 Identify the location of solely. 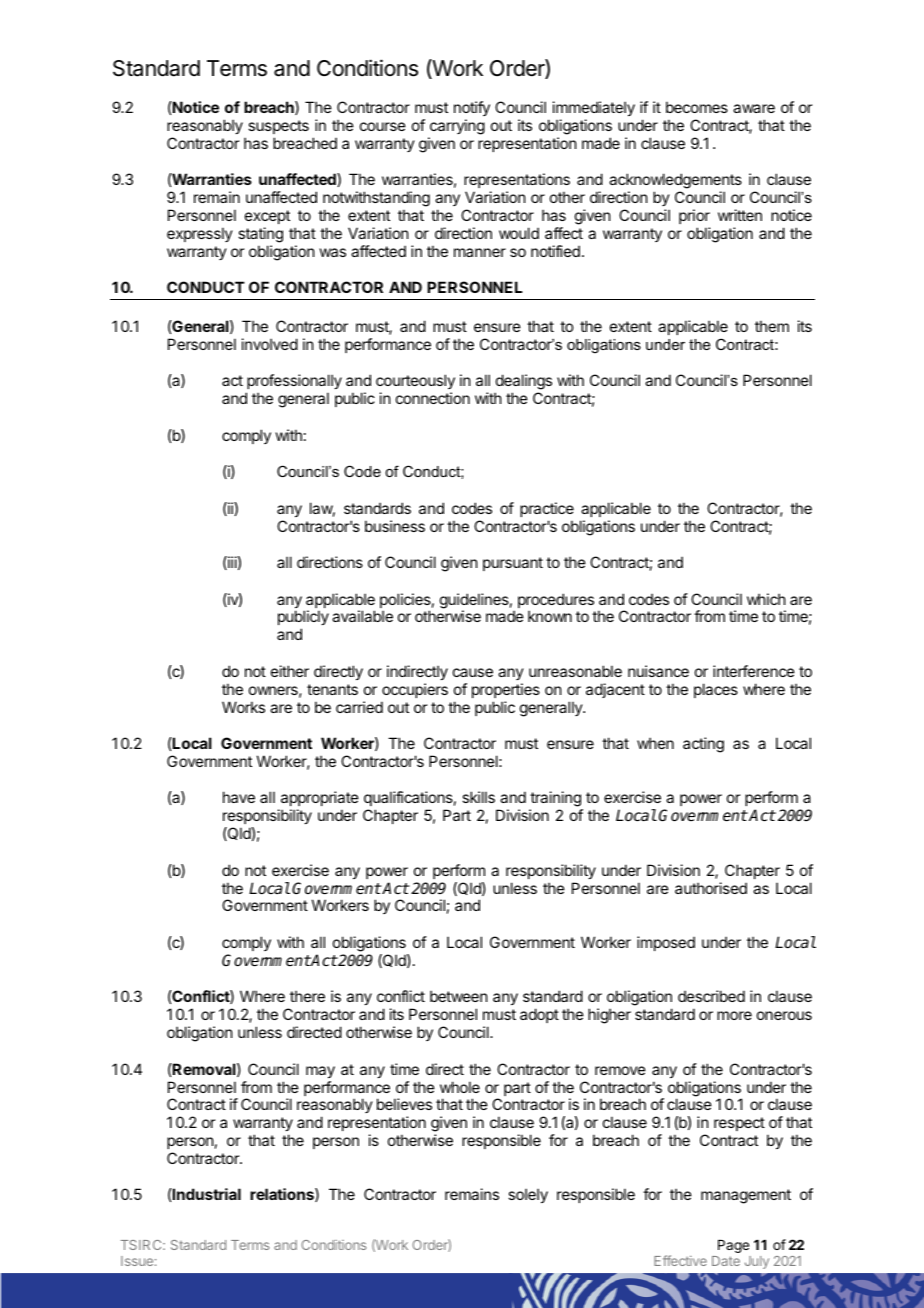
(528, 1195).
